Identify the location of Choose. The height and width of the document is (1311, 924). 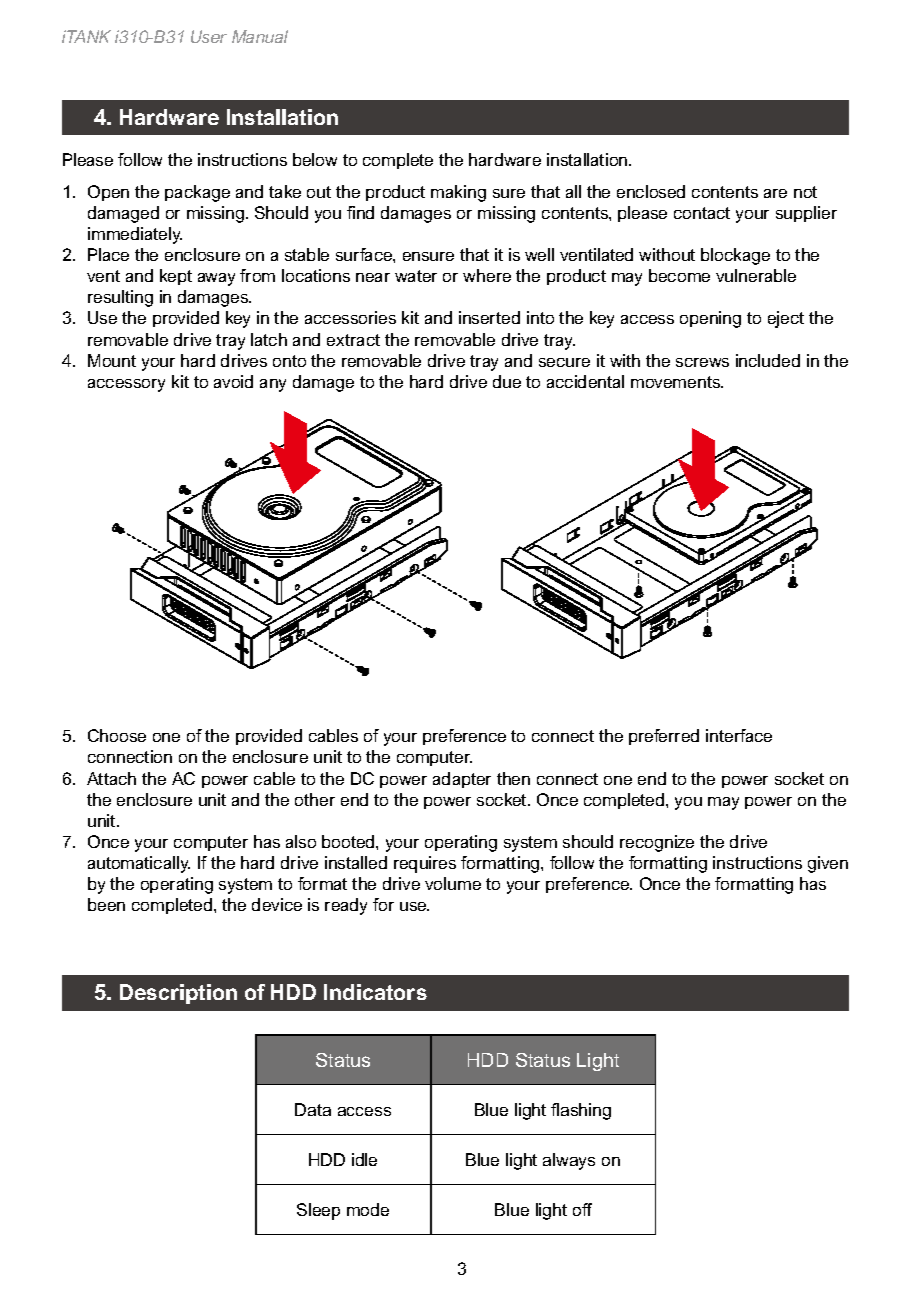
(117, 735).
